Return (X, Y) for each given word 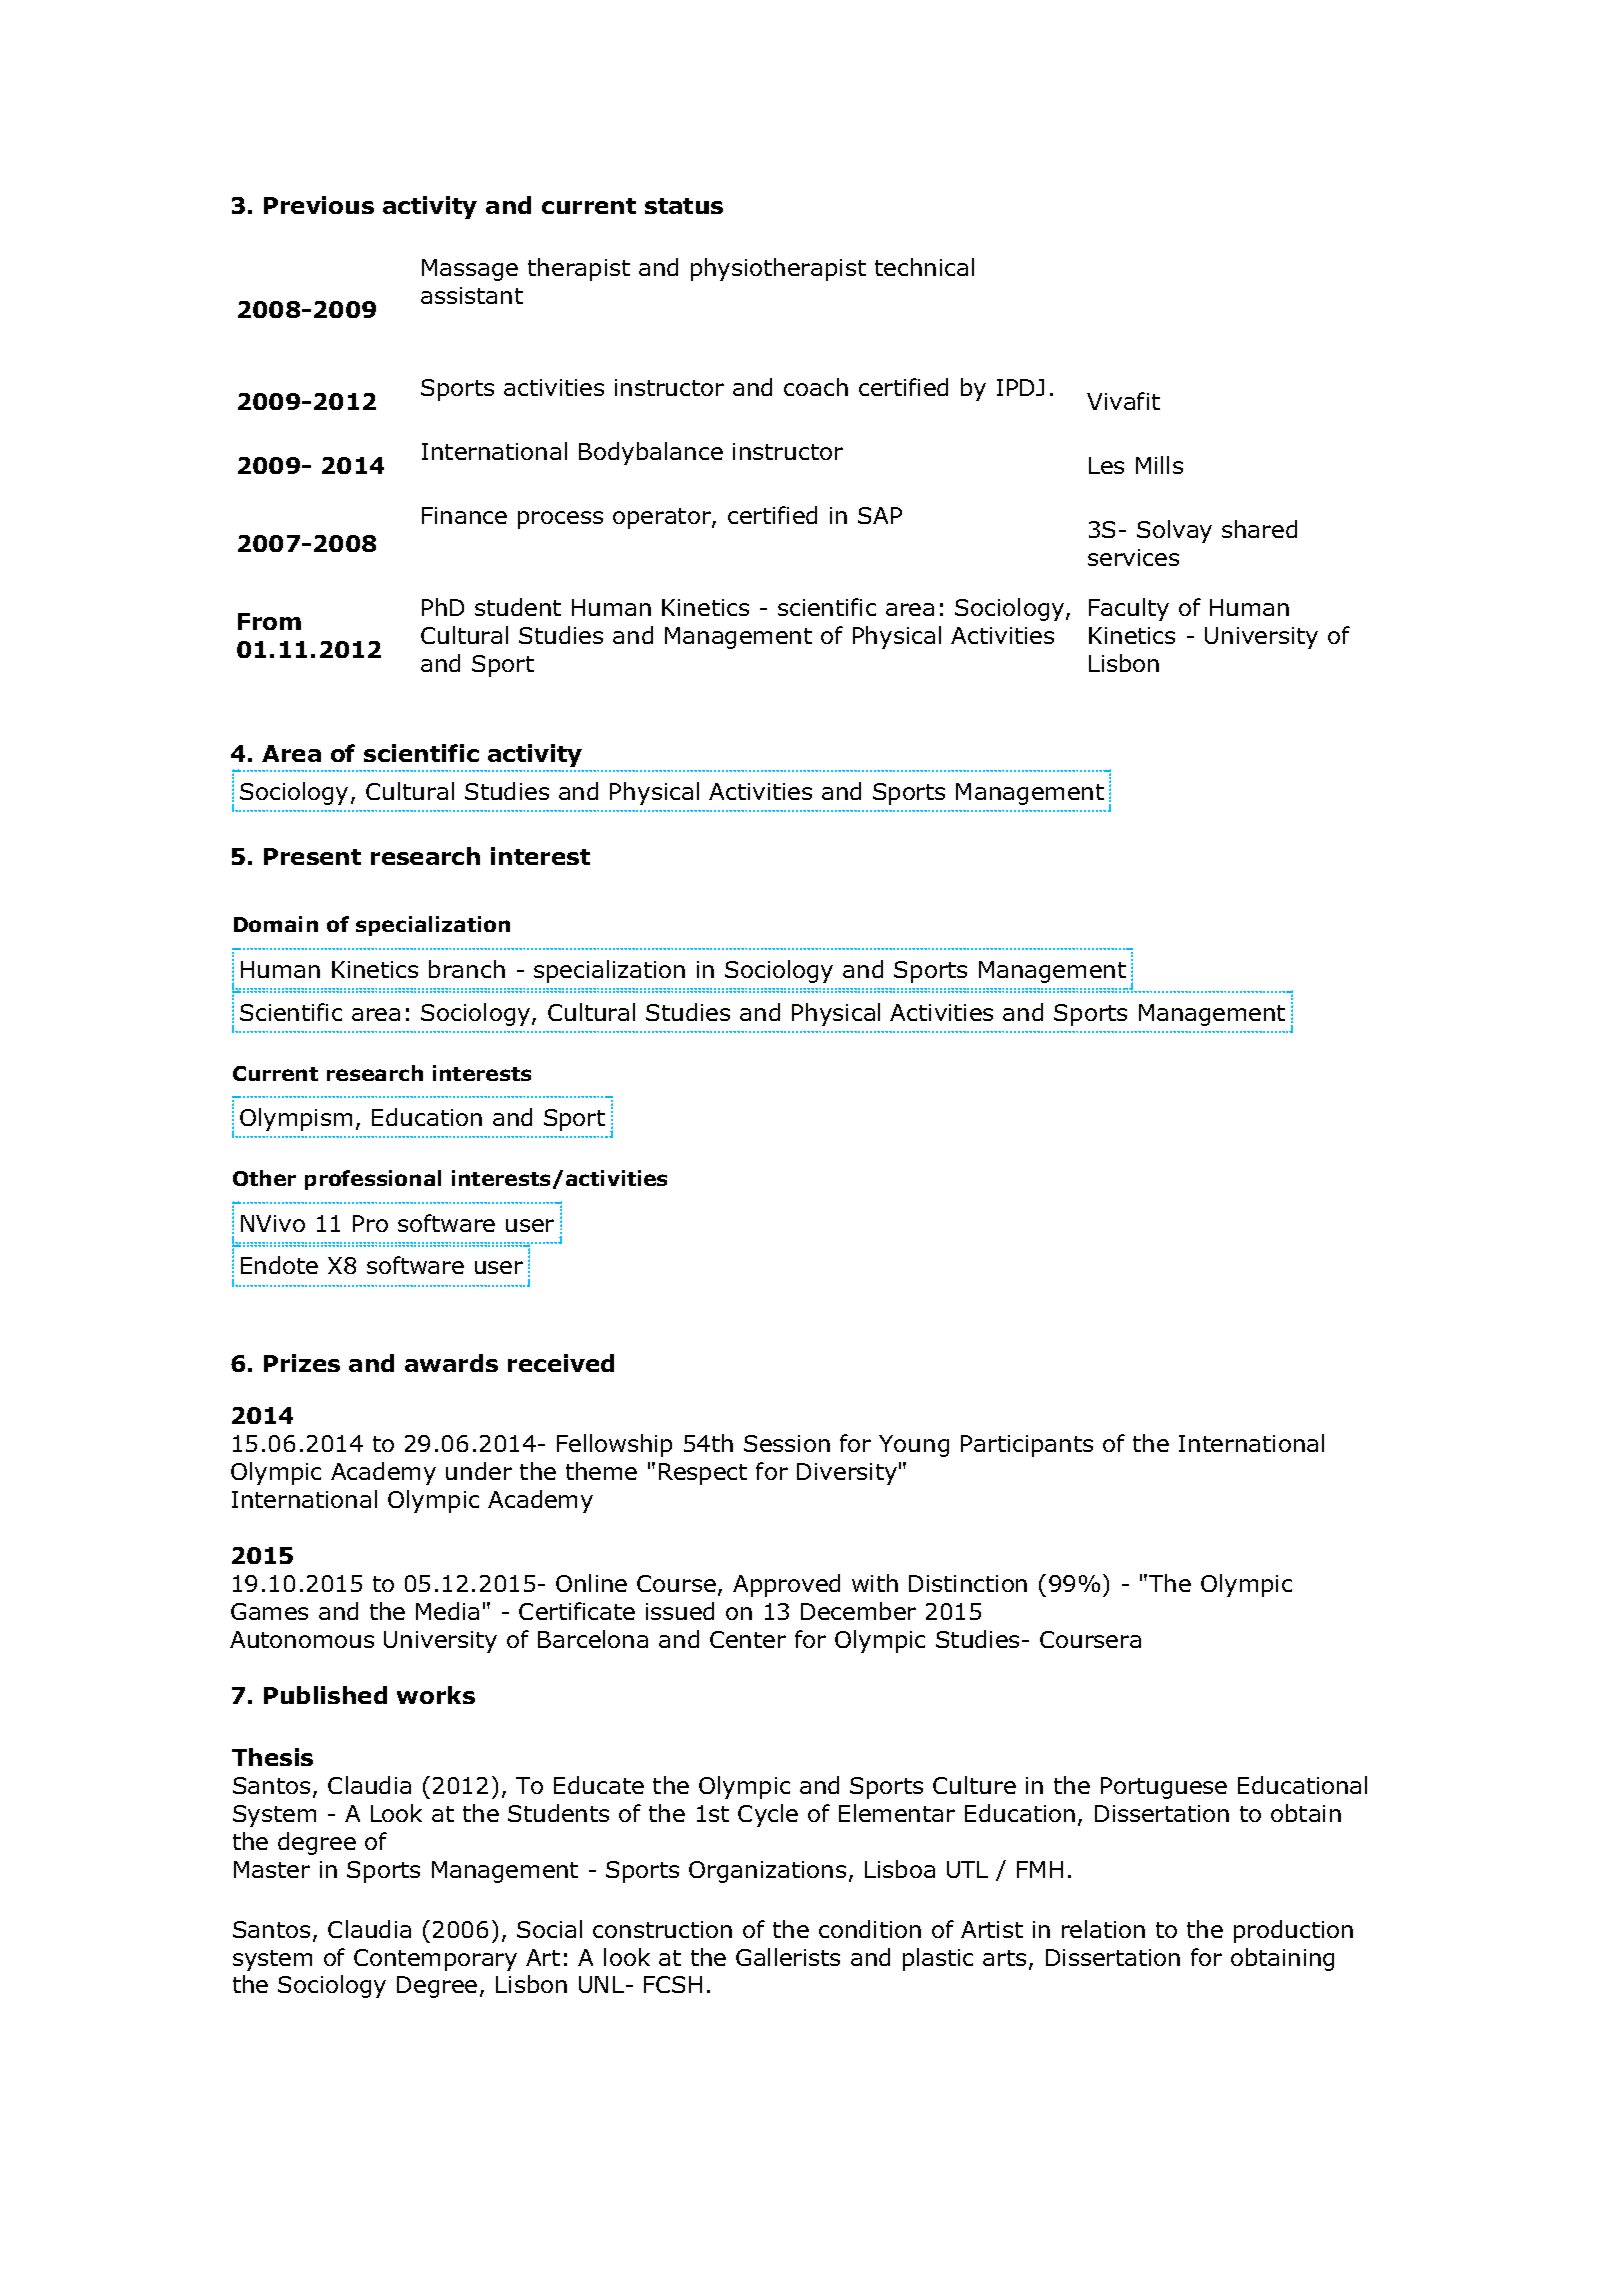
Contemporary (435, 1960)
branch (467, 969)
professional (373, 1180)
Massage (470, 270)
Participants (1027, 1446)
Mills (1159, 465)
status (684, 206)
